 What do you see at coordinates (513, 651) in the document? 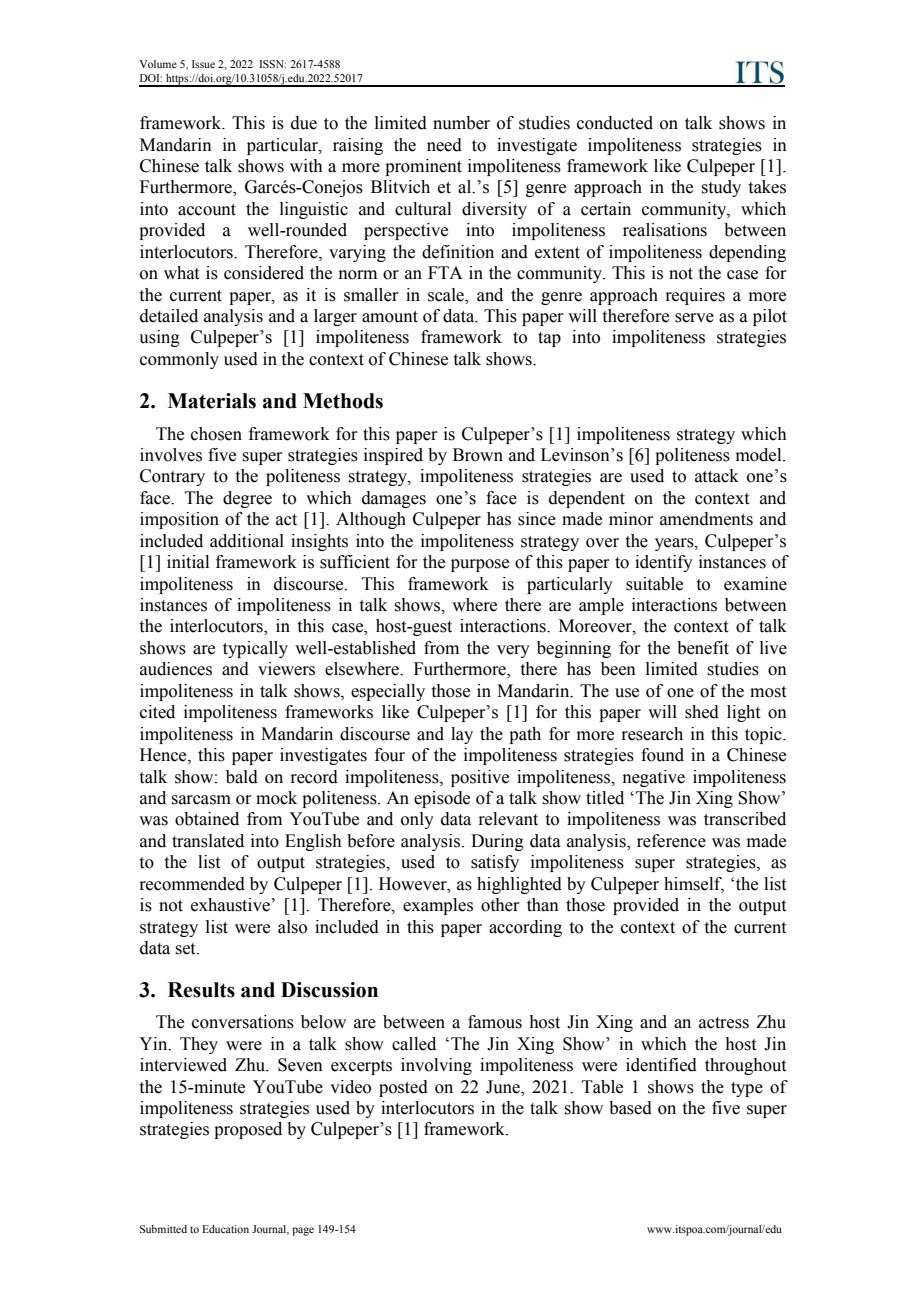
I see `very` at bounding box center [513, 651].
